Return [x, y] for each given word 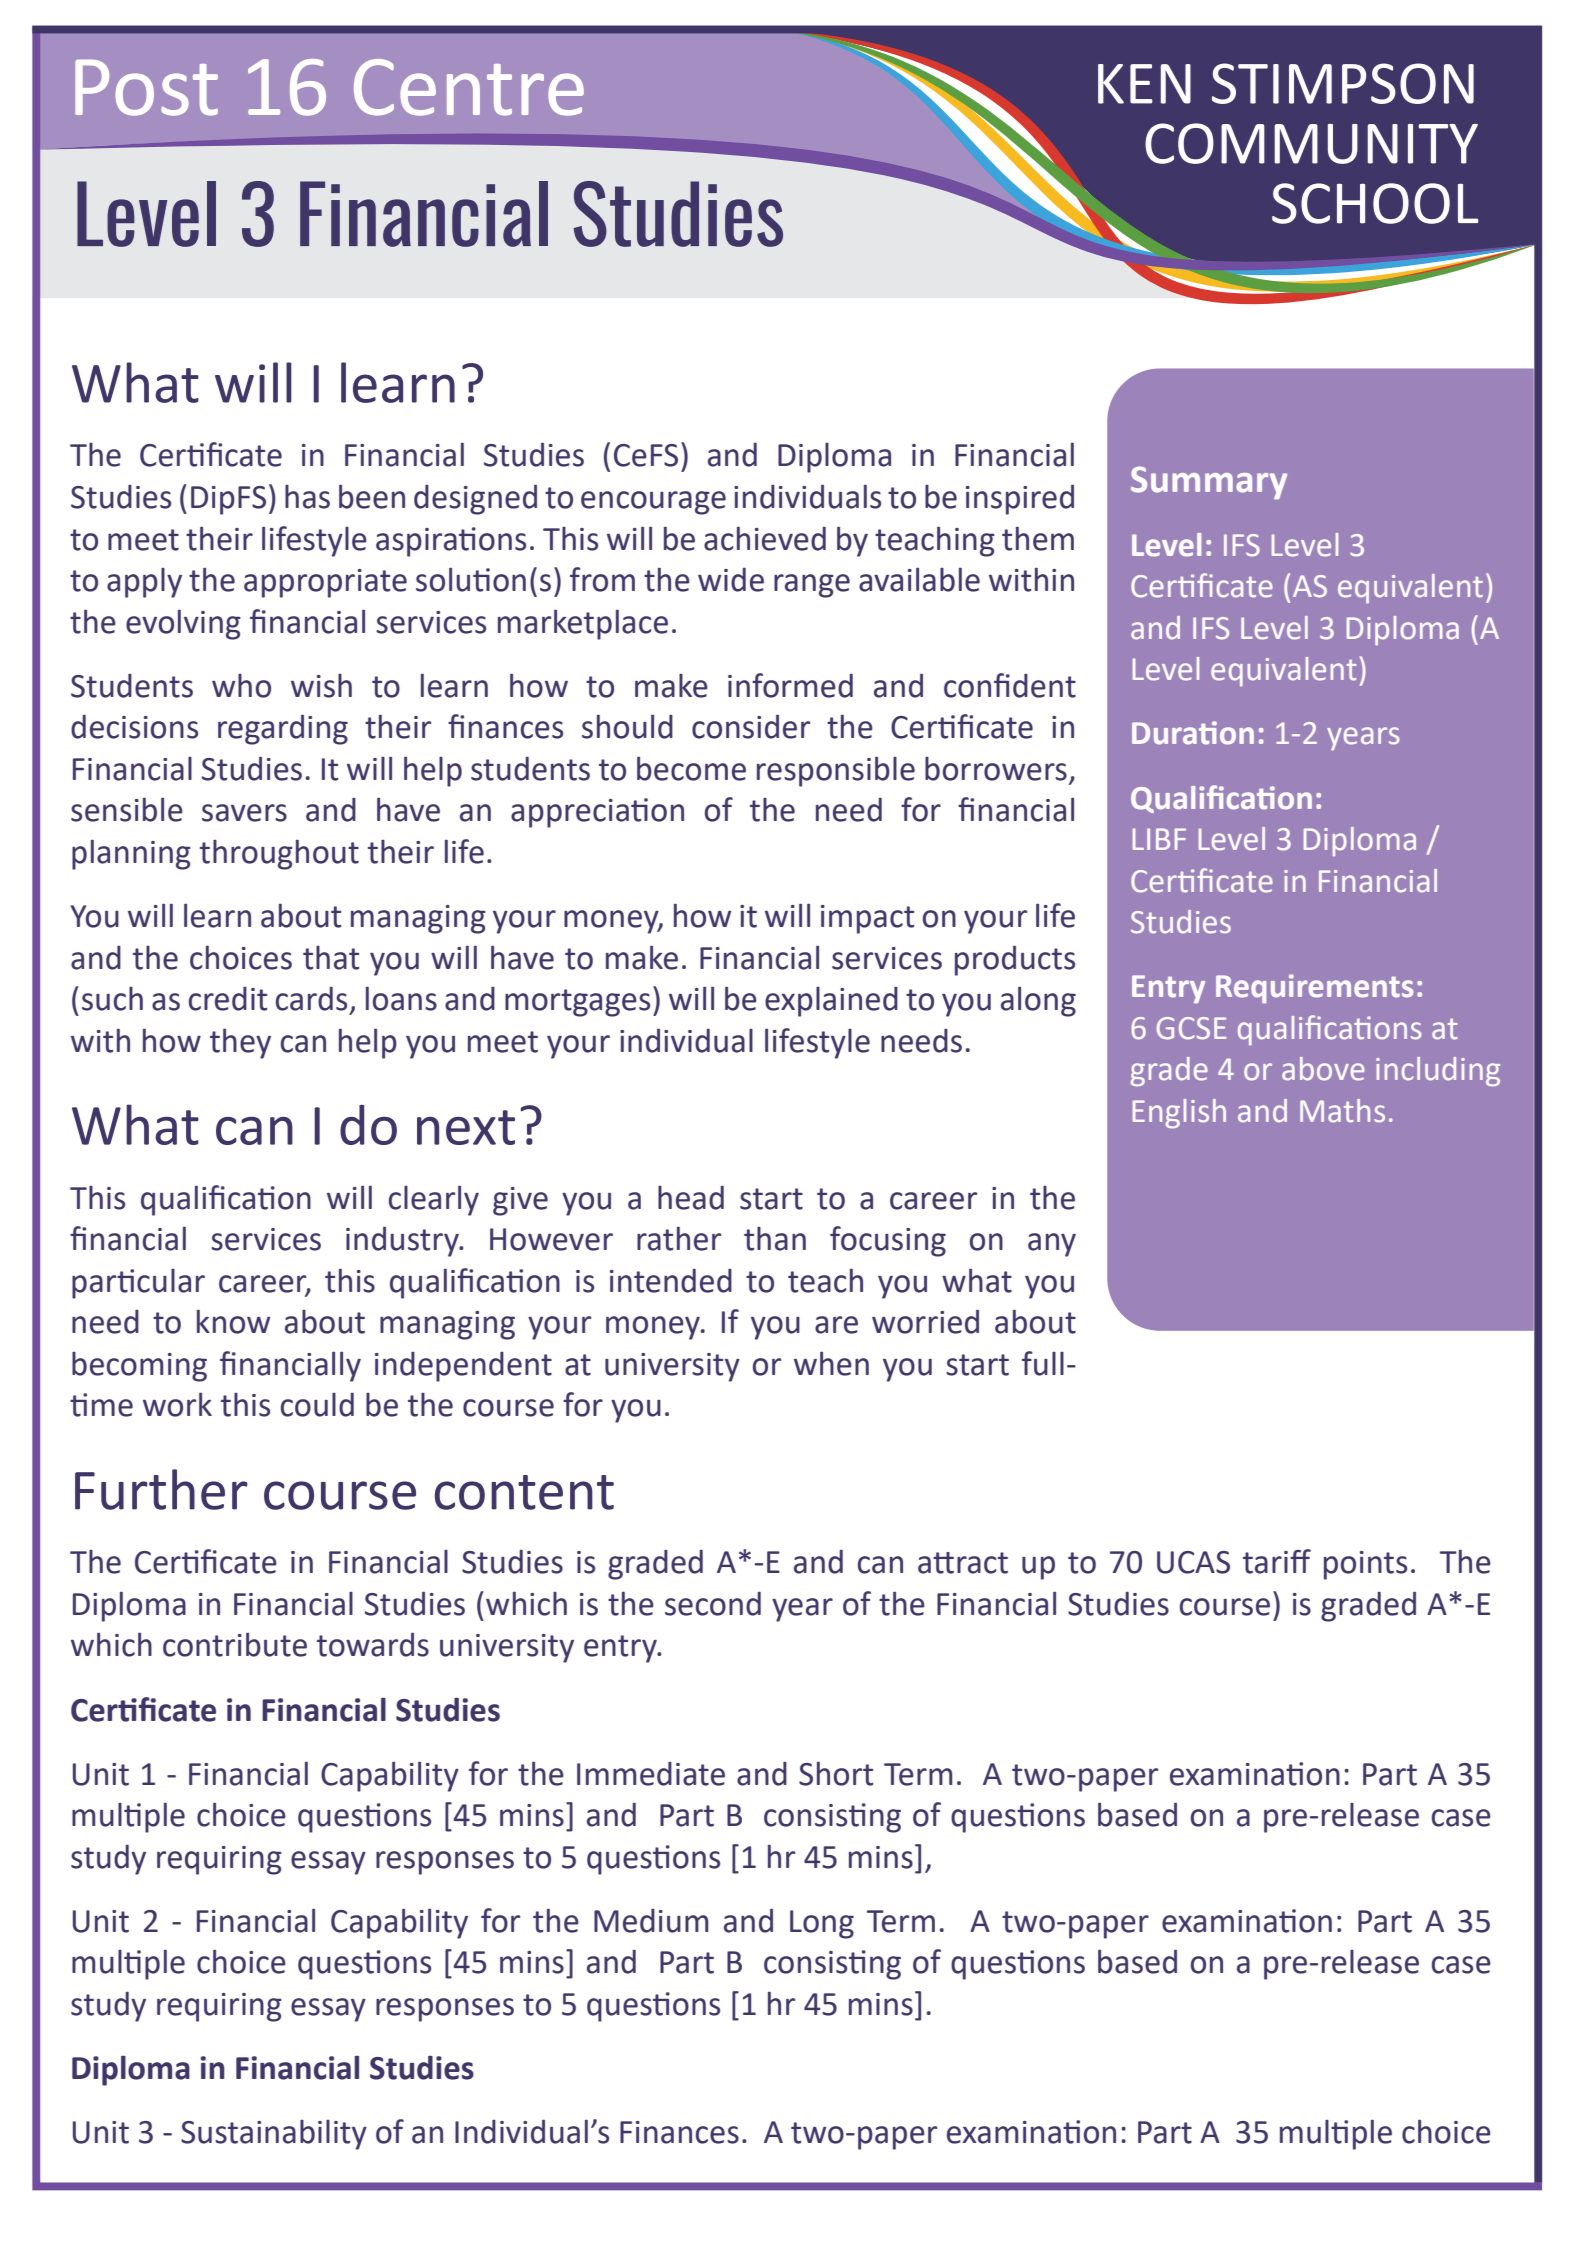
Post [146, 87]
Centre [469, 87]
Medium [651, 1921]
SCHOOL [1375, 203]
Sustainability [274, 2135]
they [240, 1044]
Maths [1342, 1111]
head [691, 1198]
